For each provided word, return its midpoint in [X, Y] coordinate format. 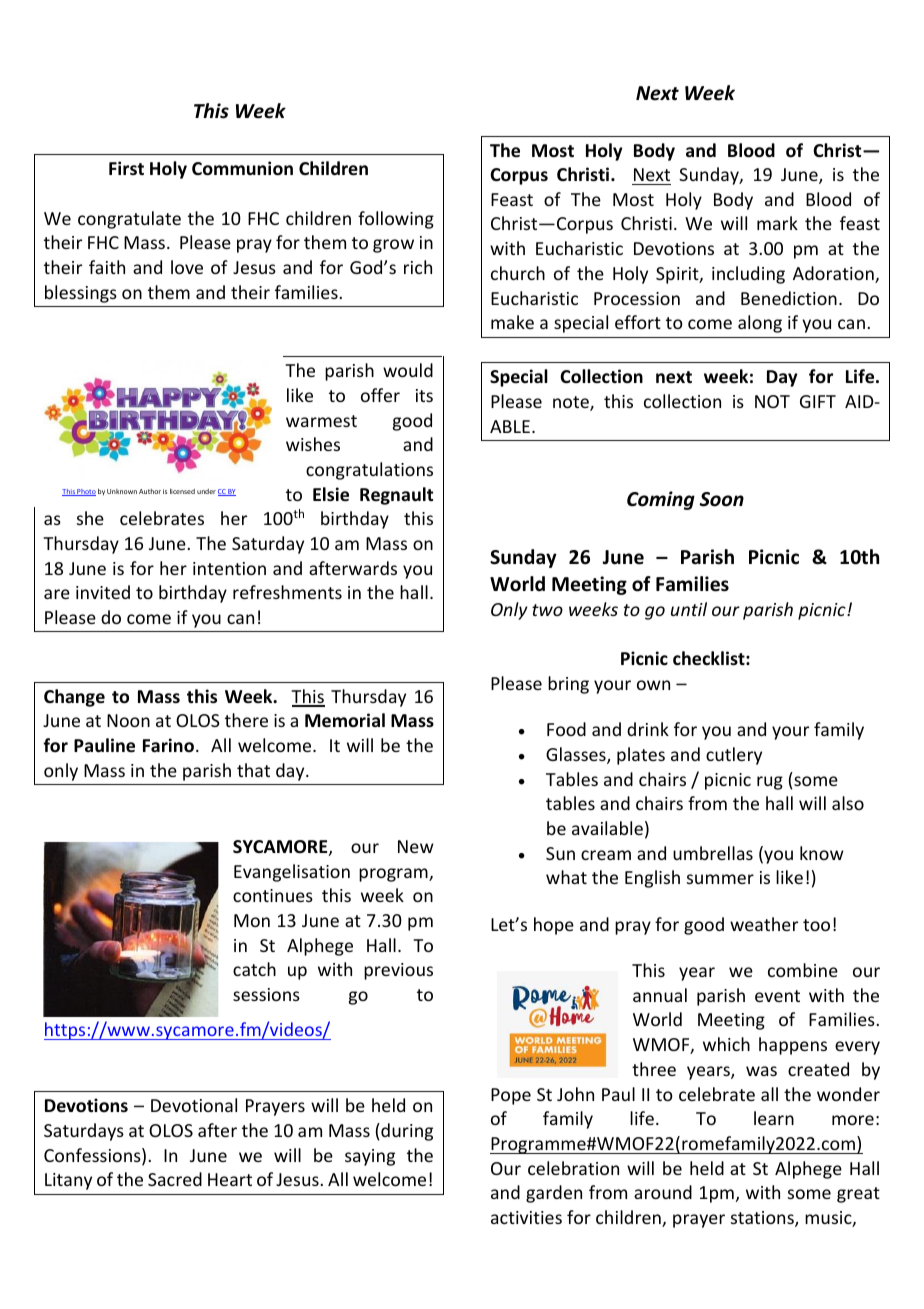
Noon [128, 720]
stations [763, 1219]
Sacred [175, 1179]
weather [764, 924]
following [396, 220]
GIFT [818, 401]
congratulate [129, 220]
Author [150, 491]
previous [398, 971]
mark [777, 223]
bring [568, 685]
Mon [252, 920]
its [424, 395]
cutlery [734, 756]
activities [526, 1217]
